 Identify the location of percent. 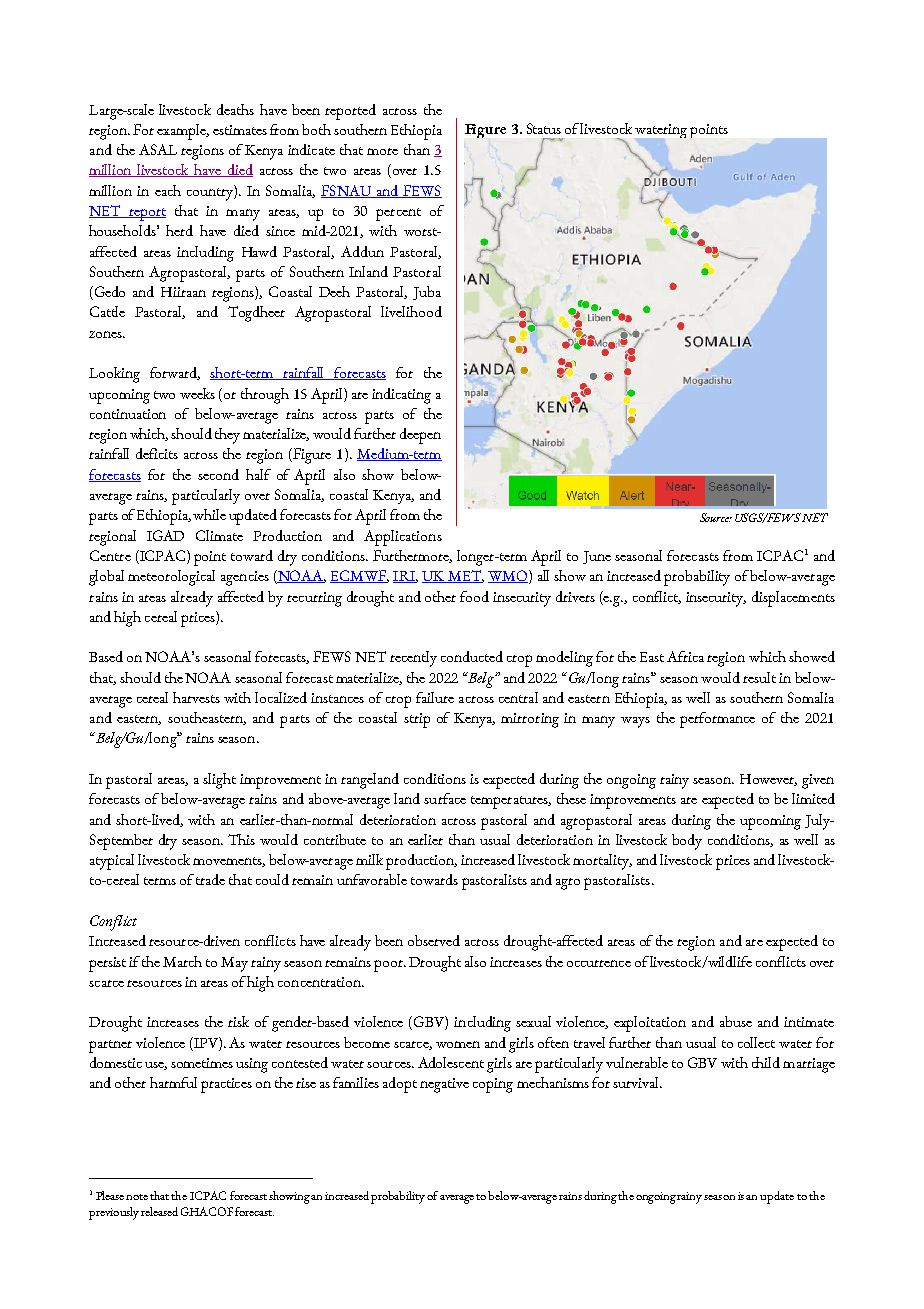
(398, 214).
